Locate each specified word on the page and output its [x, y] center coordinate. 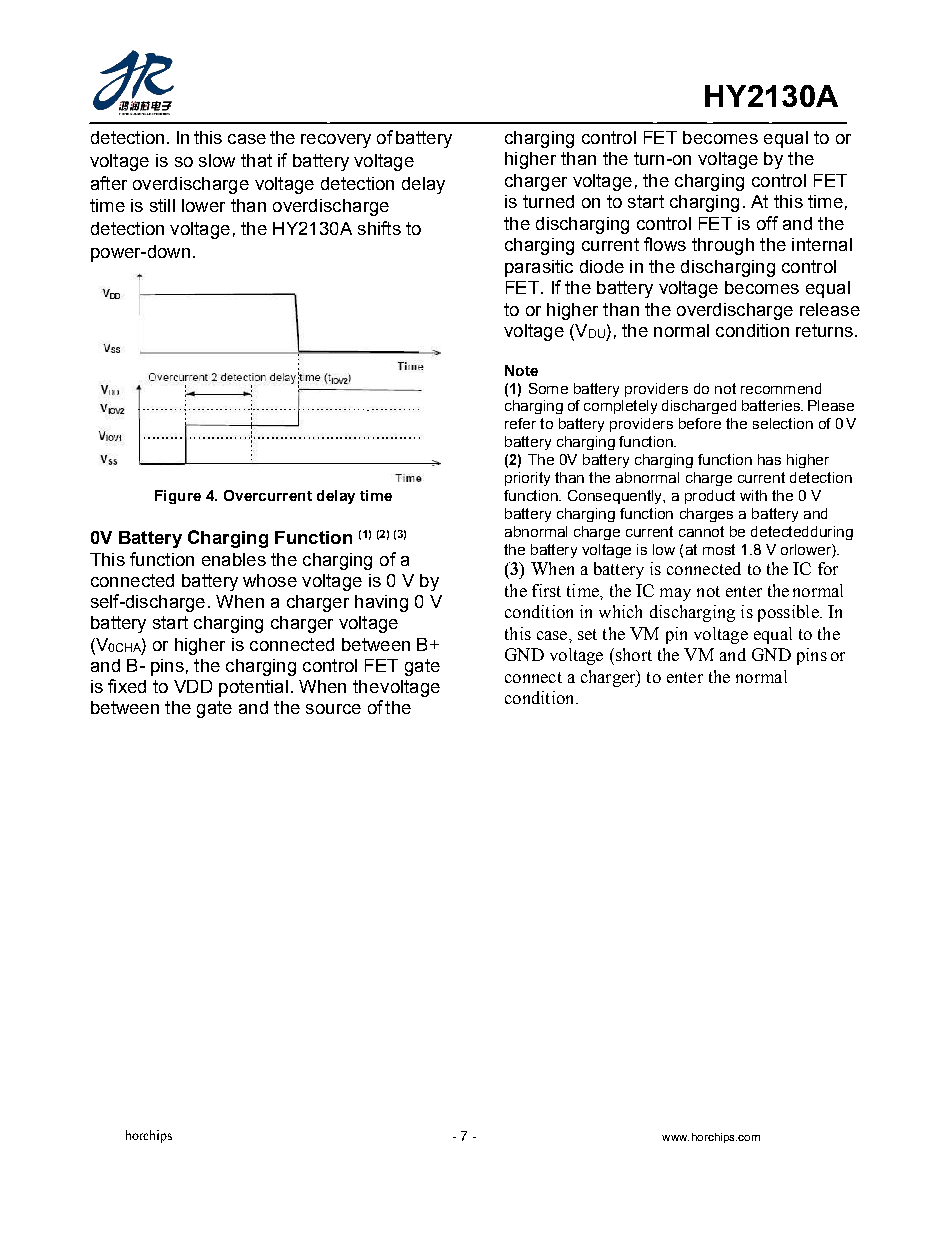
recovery [336, 141]
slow [217, 160]
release [830, 309]
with [753, 495]
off [767, 223]
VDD [193, 686]
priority [527, 479]
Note [521, 370]
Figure [178, 497]
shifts [379, 228]
